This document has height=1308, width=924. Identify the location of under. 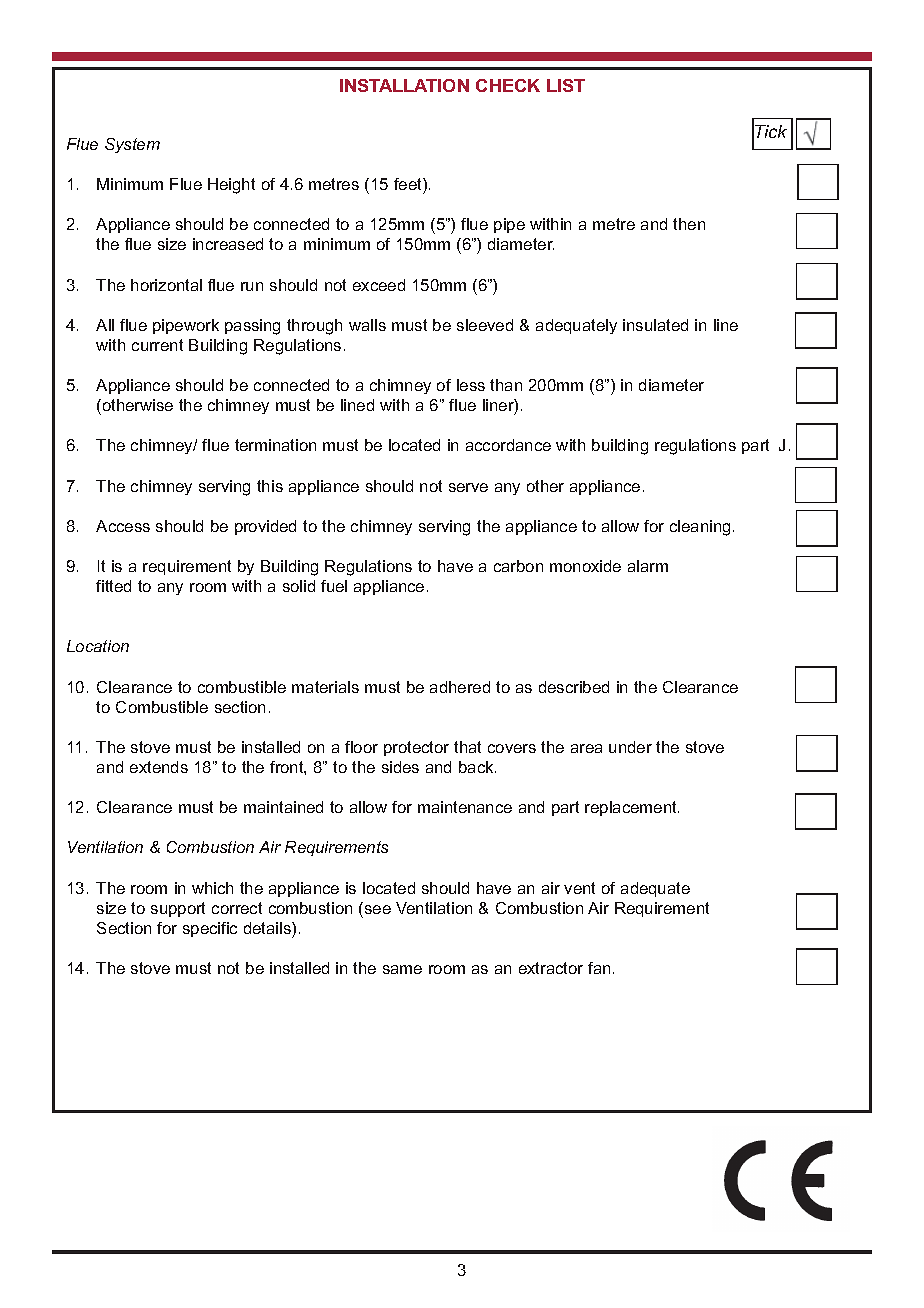
(630, 747).
